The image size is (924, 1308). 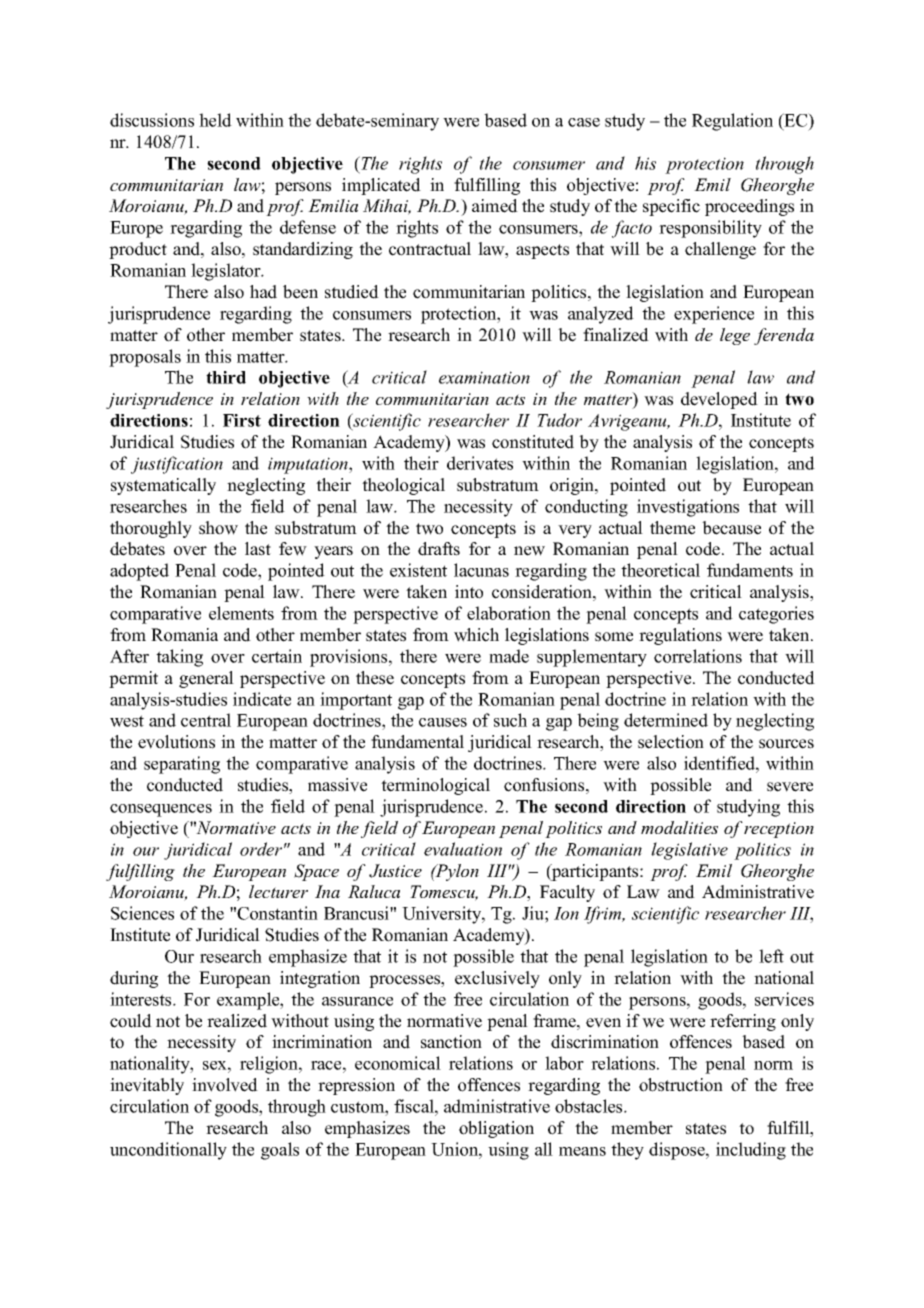 I want to click on separating, so click(x=182, y=765).
